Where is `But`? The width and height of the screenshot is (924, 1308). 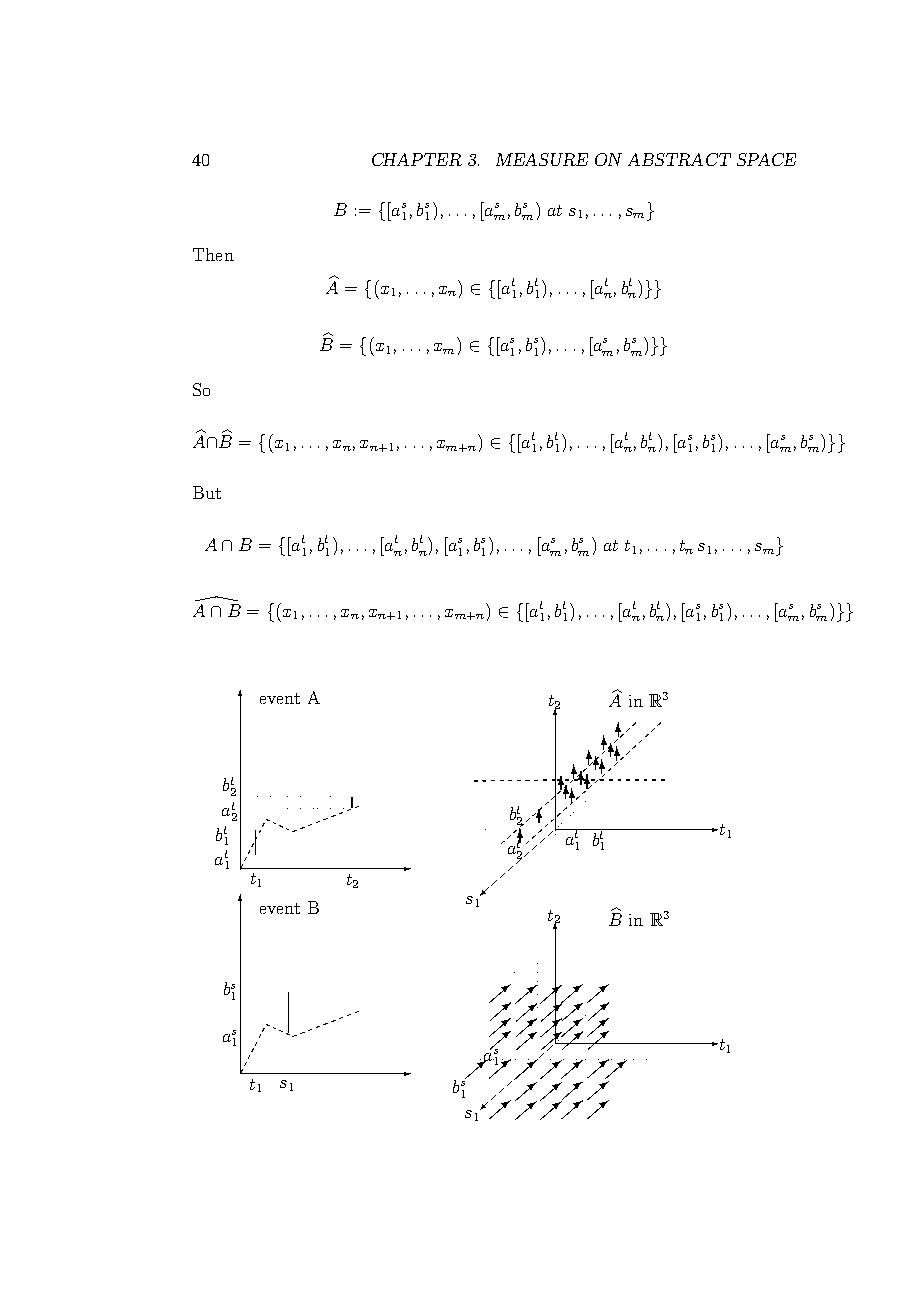
But is located at coordinates (207, 492).
